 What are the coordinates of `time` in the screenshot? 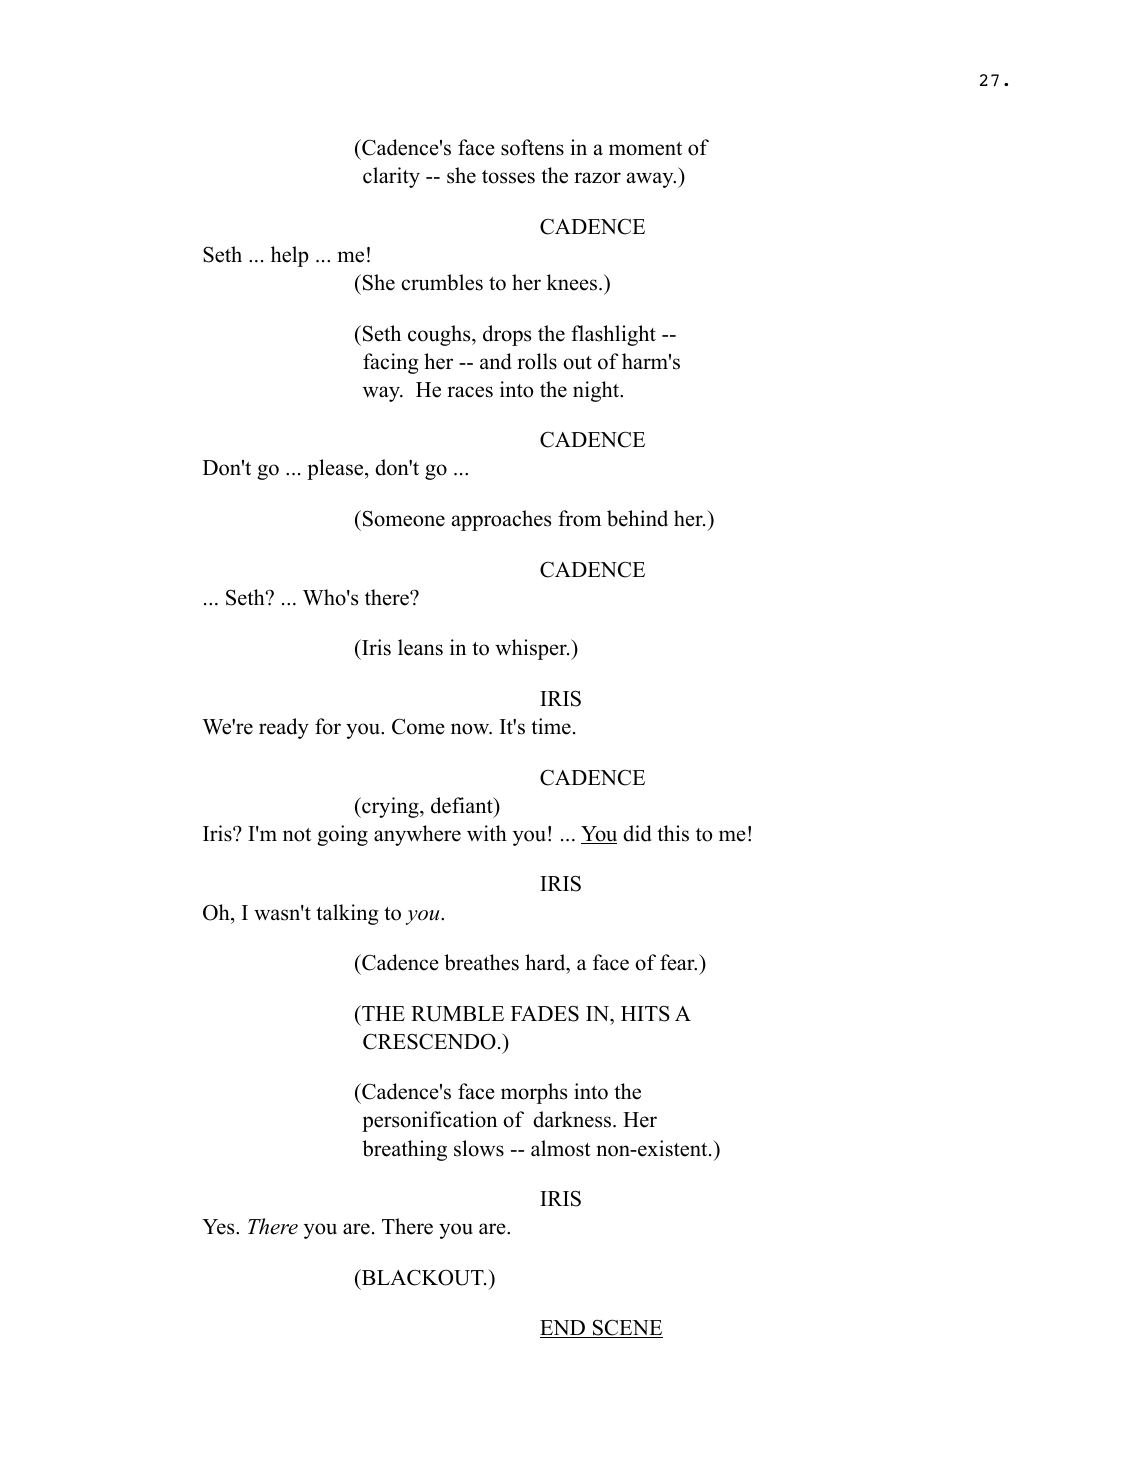 It's located at (551, 726).
